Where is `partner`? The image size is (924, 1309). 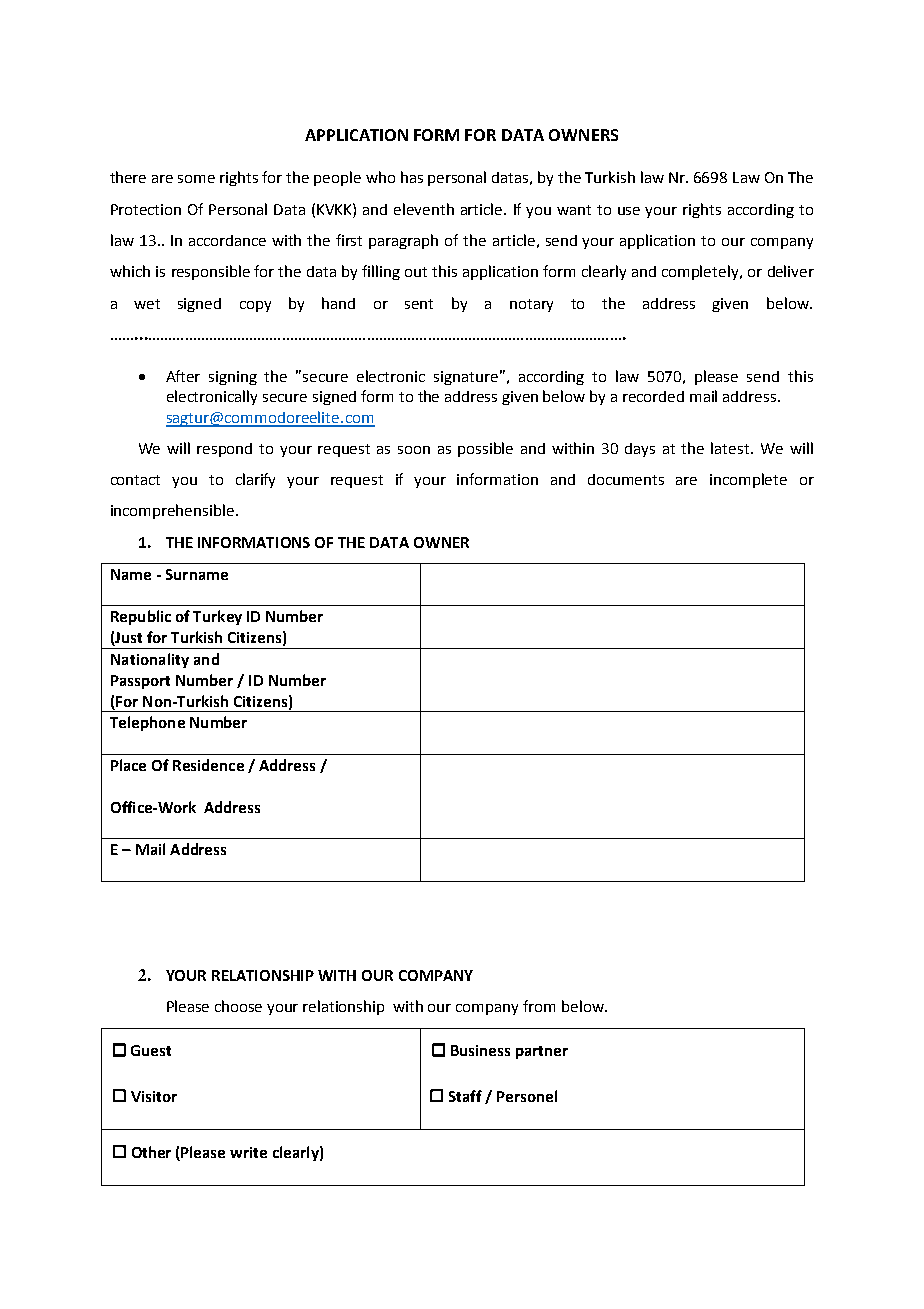 partner is located at coordinates (542, 1052).
